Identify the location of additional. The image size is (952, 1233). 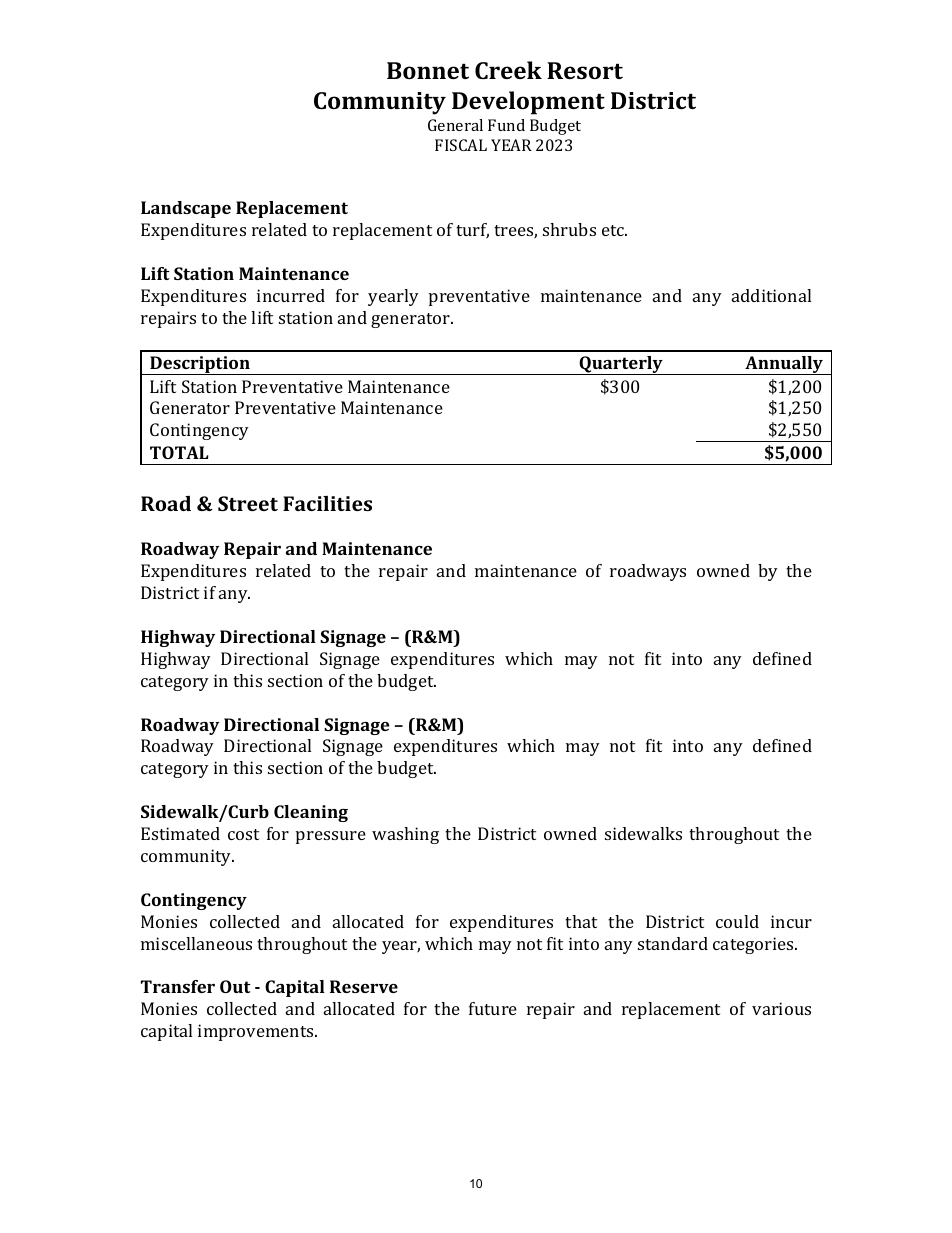
(771, 295).
